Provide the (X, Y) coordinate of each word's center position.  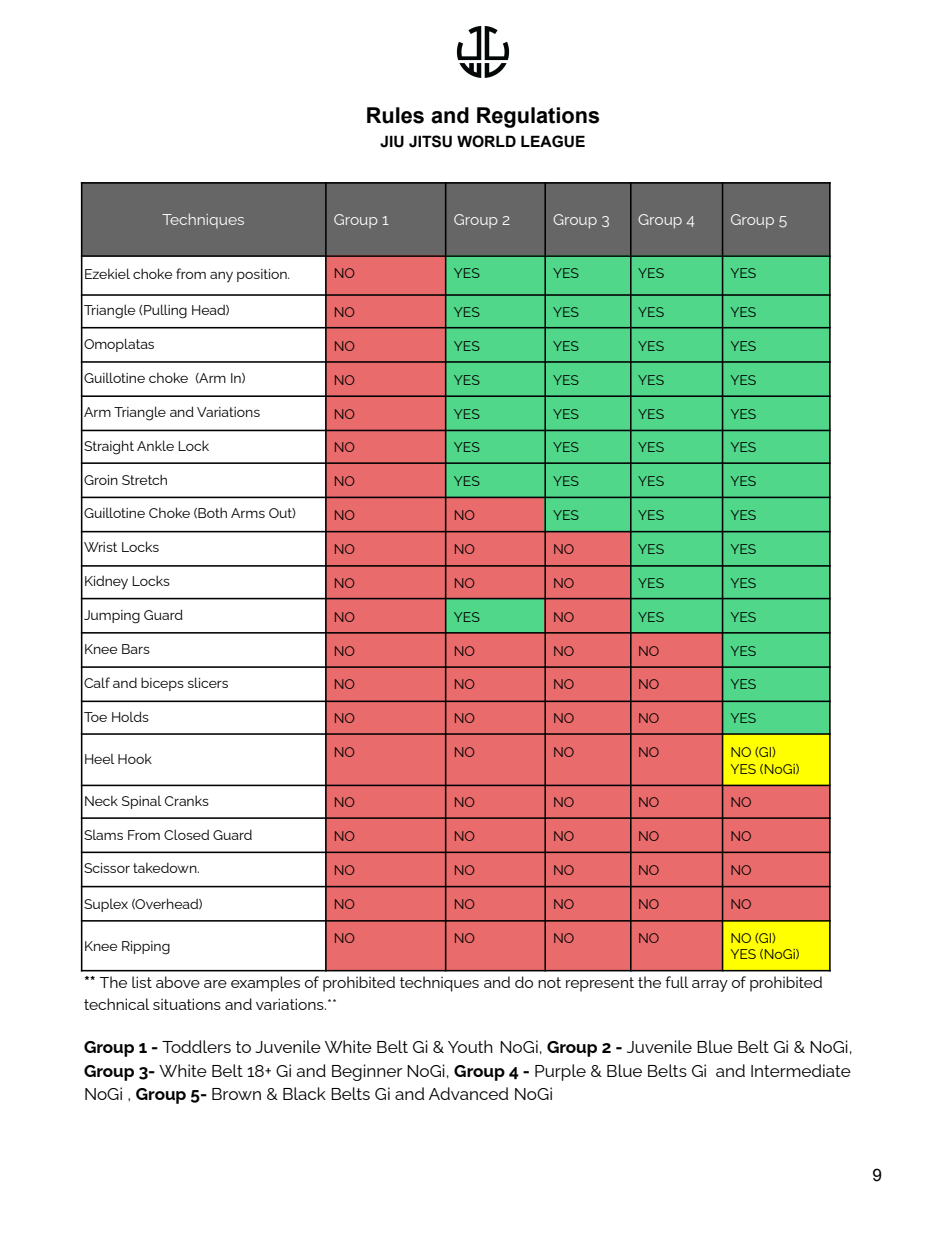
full (677, 982)
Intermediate (801, 1070)
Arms (248, 513)
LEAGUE (553, 141)
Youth (470, 1046)
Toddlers (196, 1046)
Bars (136, 649)
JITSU (430, 141)
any (221, 277)
